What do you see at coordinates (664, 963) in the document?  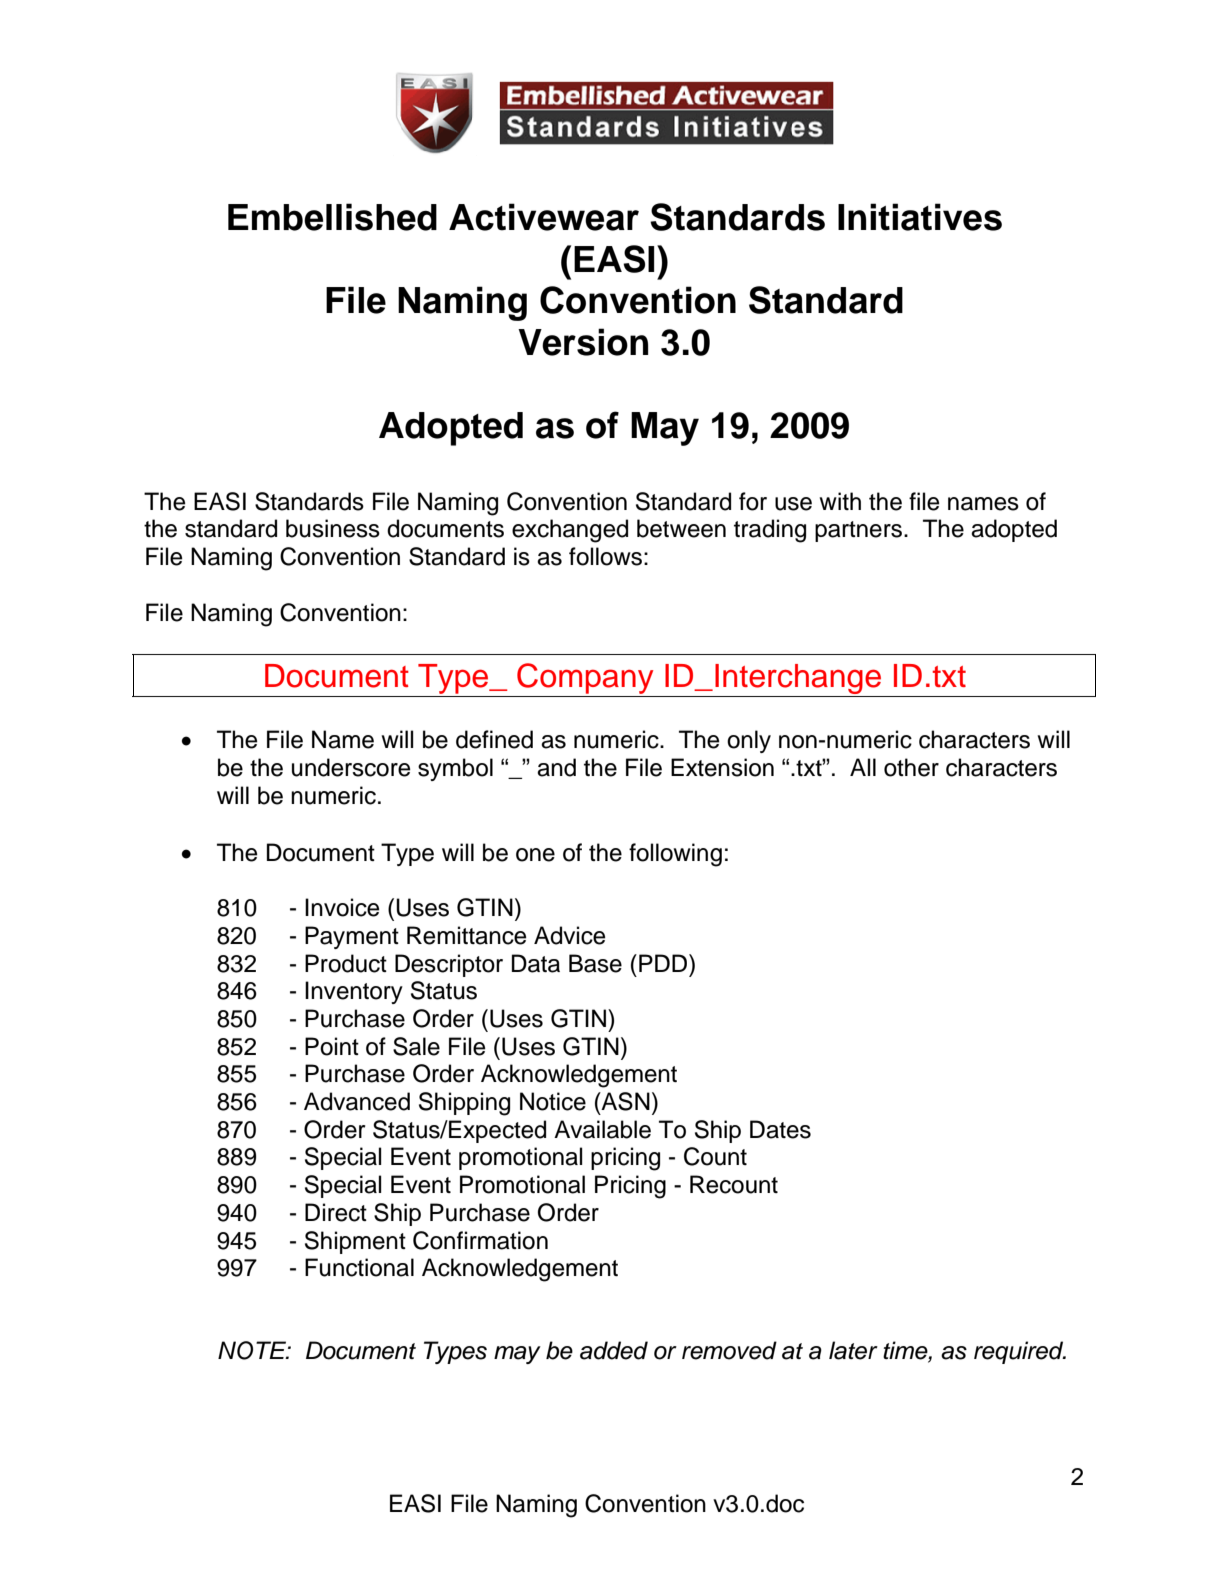 I see `PDD` at bounding box center [664, 963].
